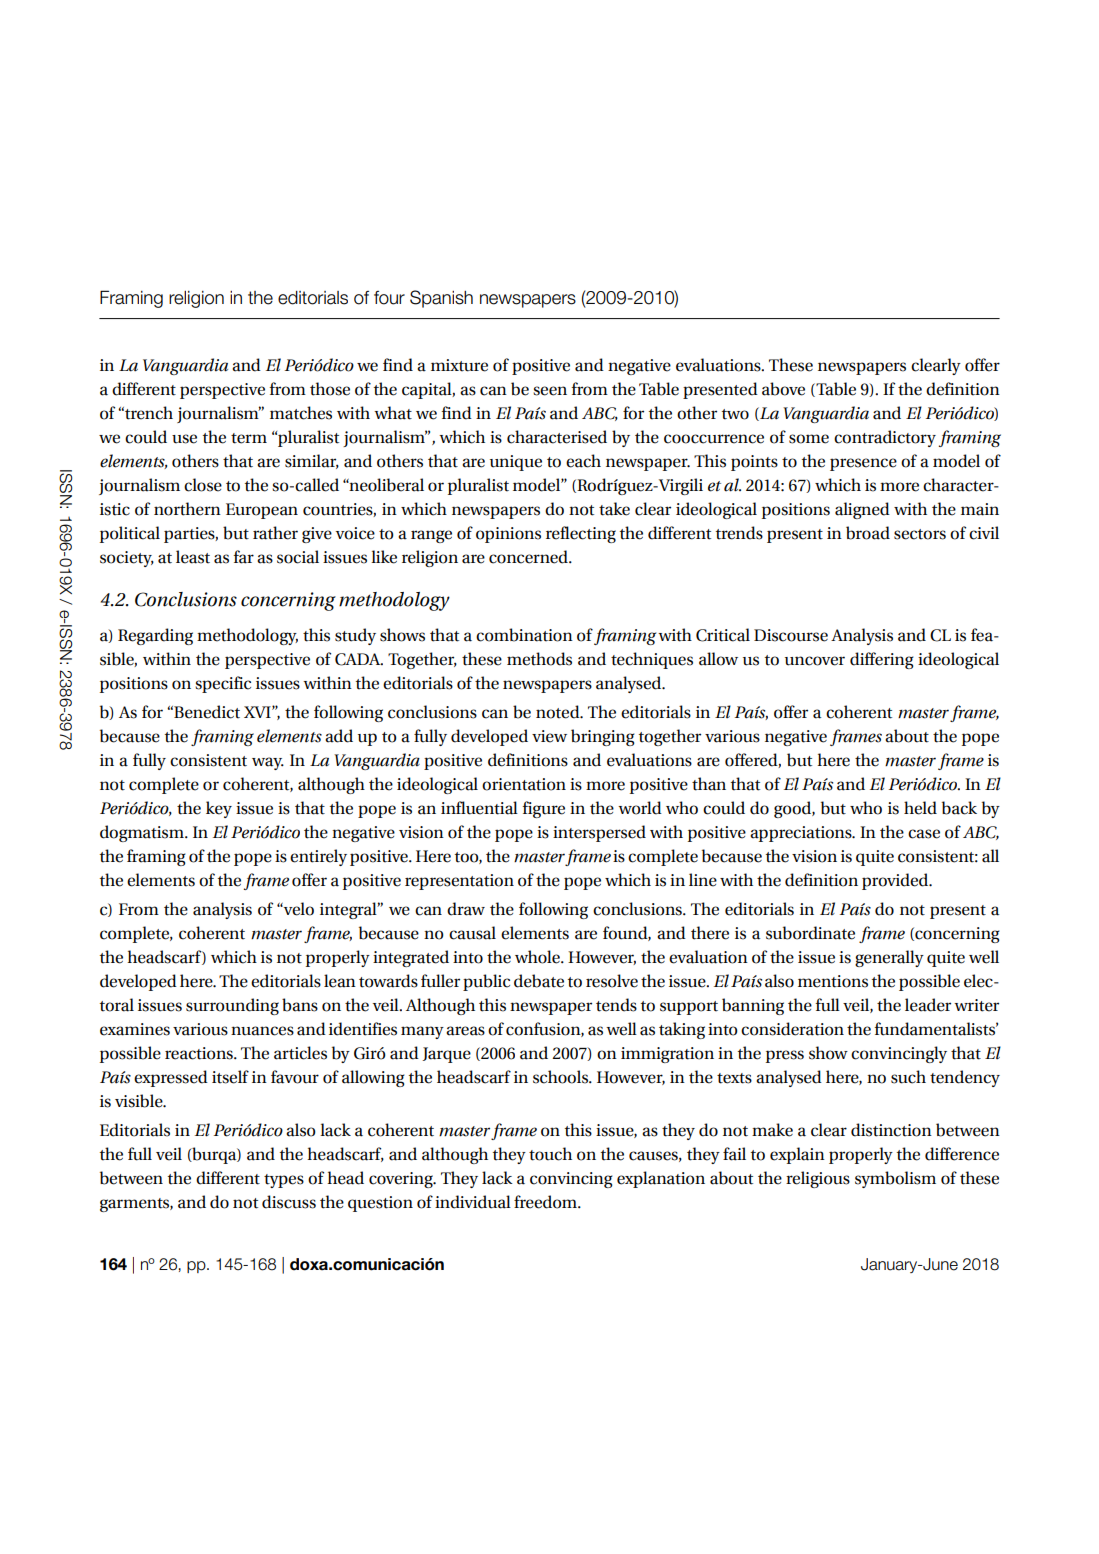 Image resolution: width=1099 pixels, height=1554 pixels. I want to click on touch, so click(550, 1154).
